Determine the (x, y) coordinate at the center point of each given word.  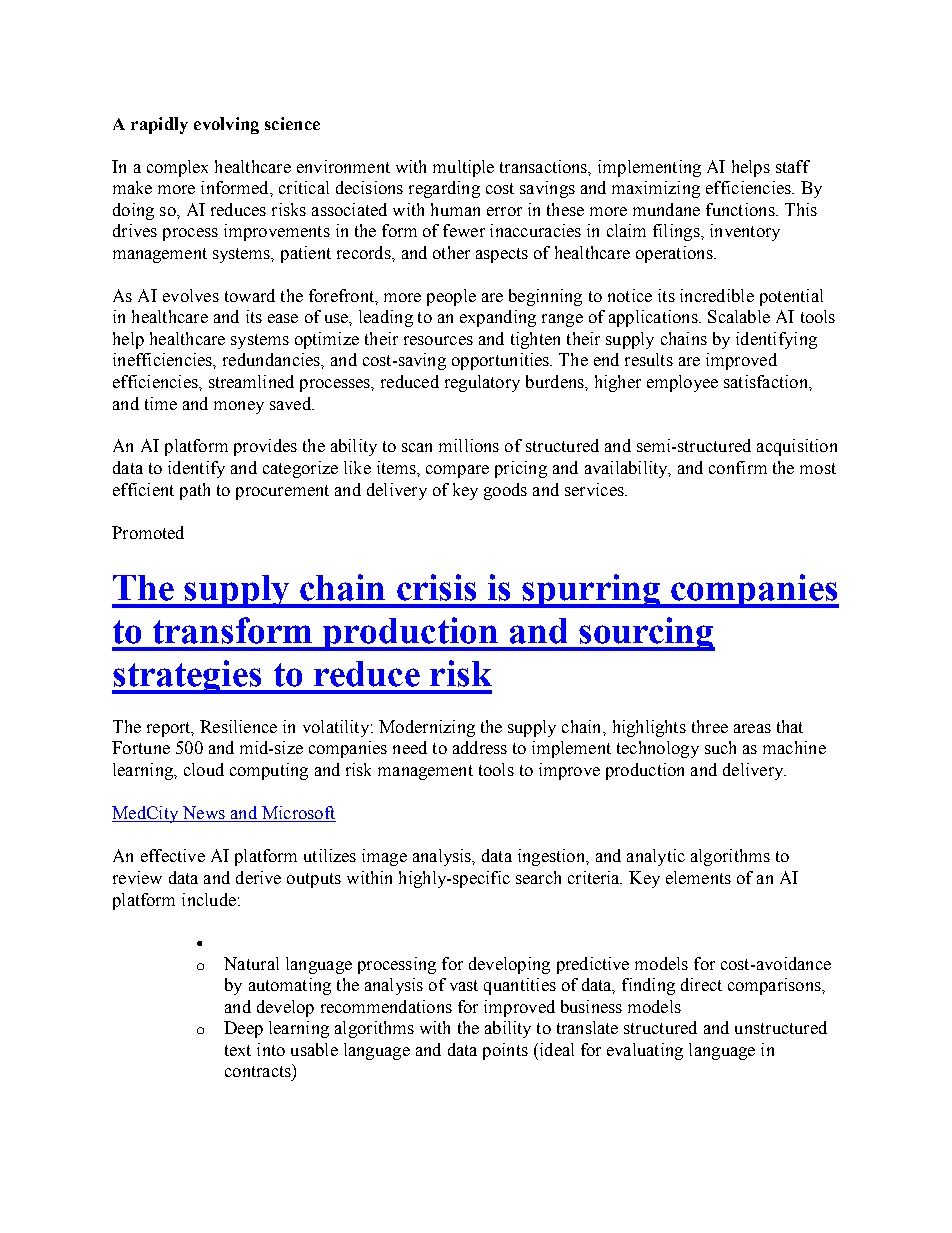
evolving (226, 125)
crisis (436, 587)
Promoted (148, 532)
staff (793, 166)
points (505, 1051)
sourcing (646, 634)
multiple (463, 168)
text (238, 1050)
